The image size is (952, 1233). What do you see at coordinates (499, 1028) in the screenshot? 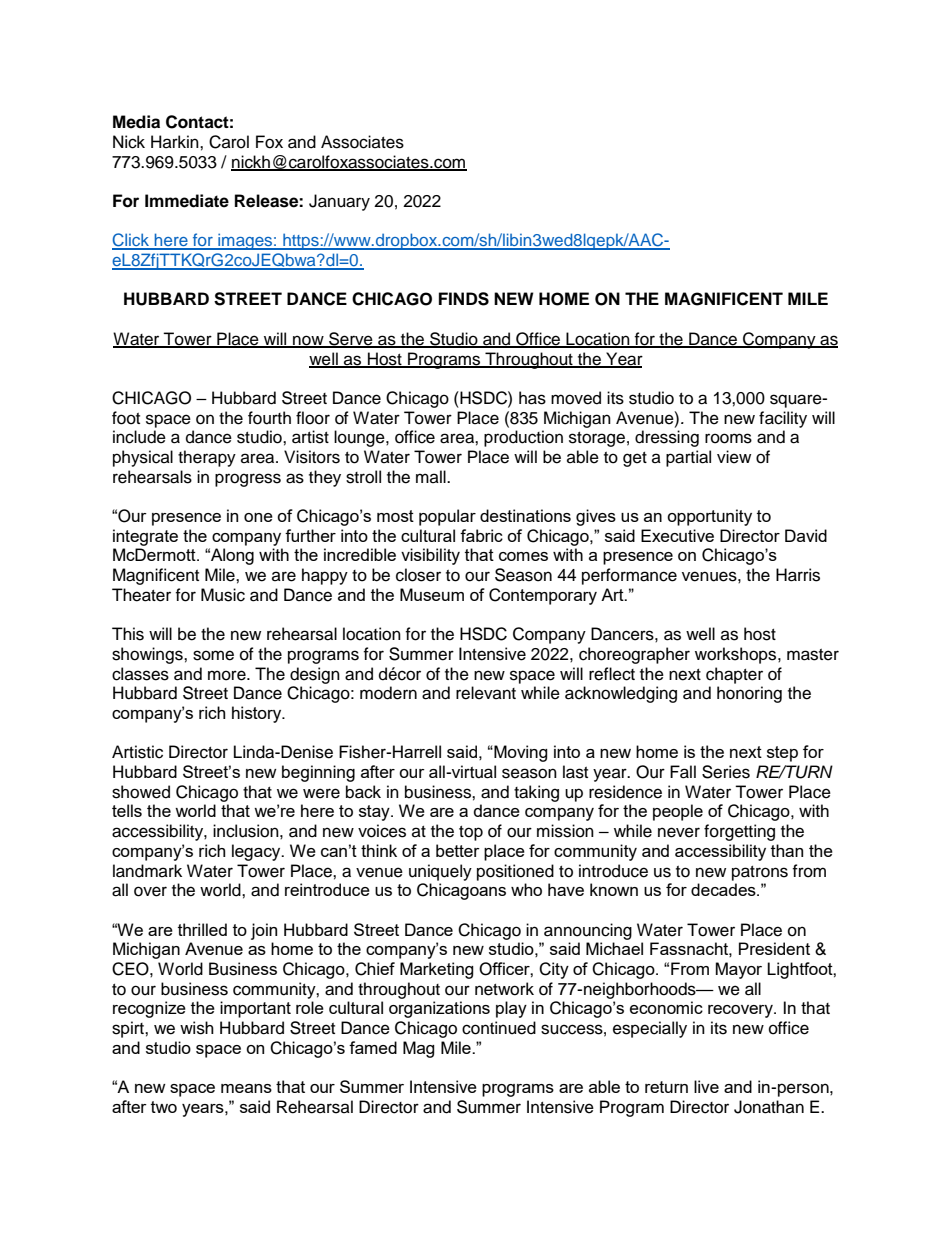
I see `continued` at bounding box center [499, 1028].
